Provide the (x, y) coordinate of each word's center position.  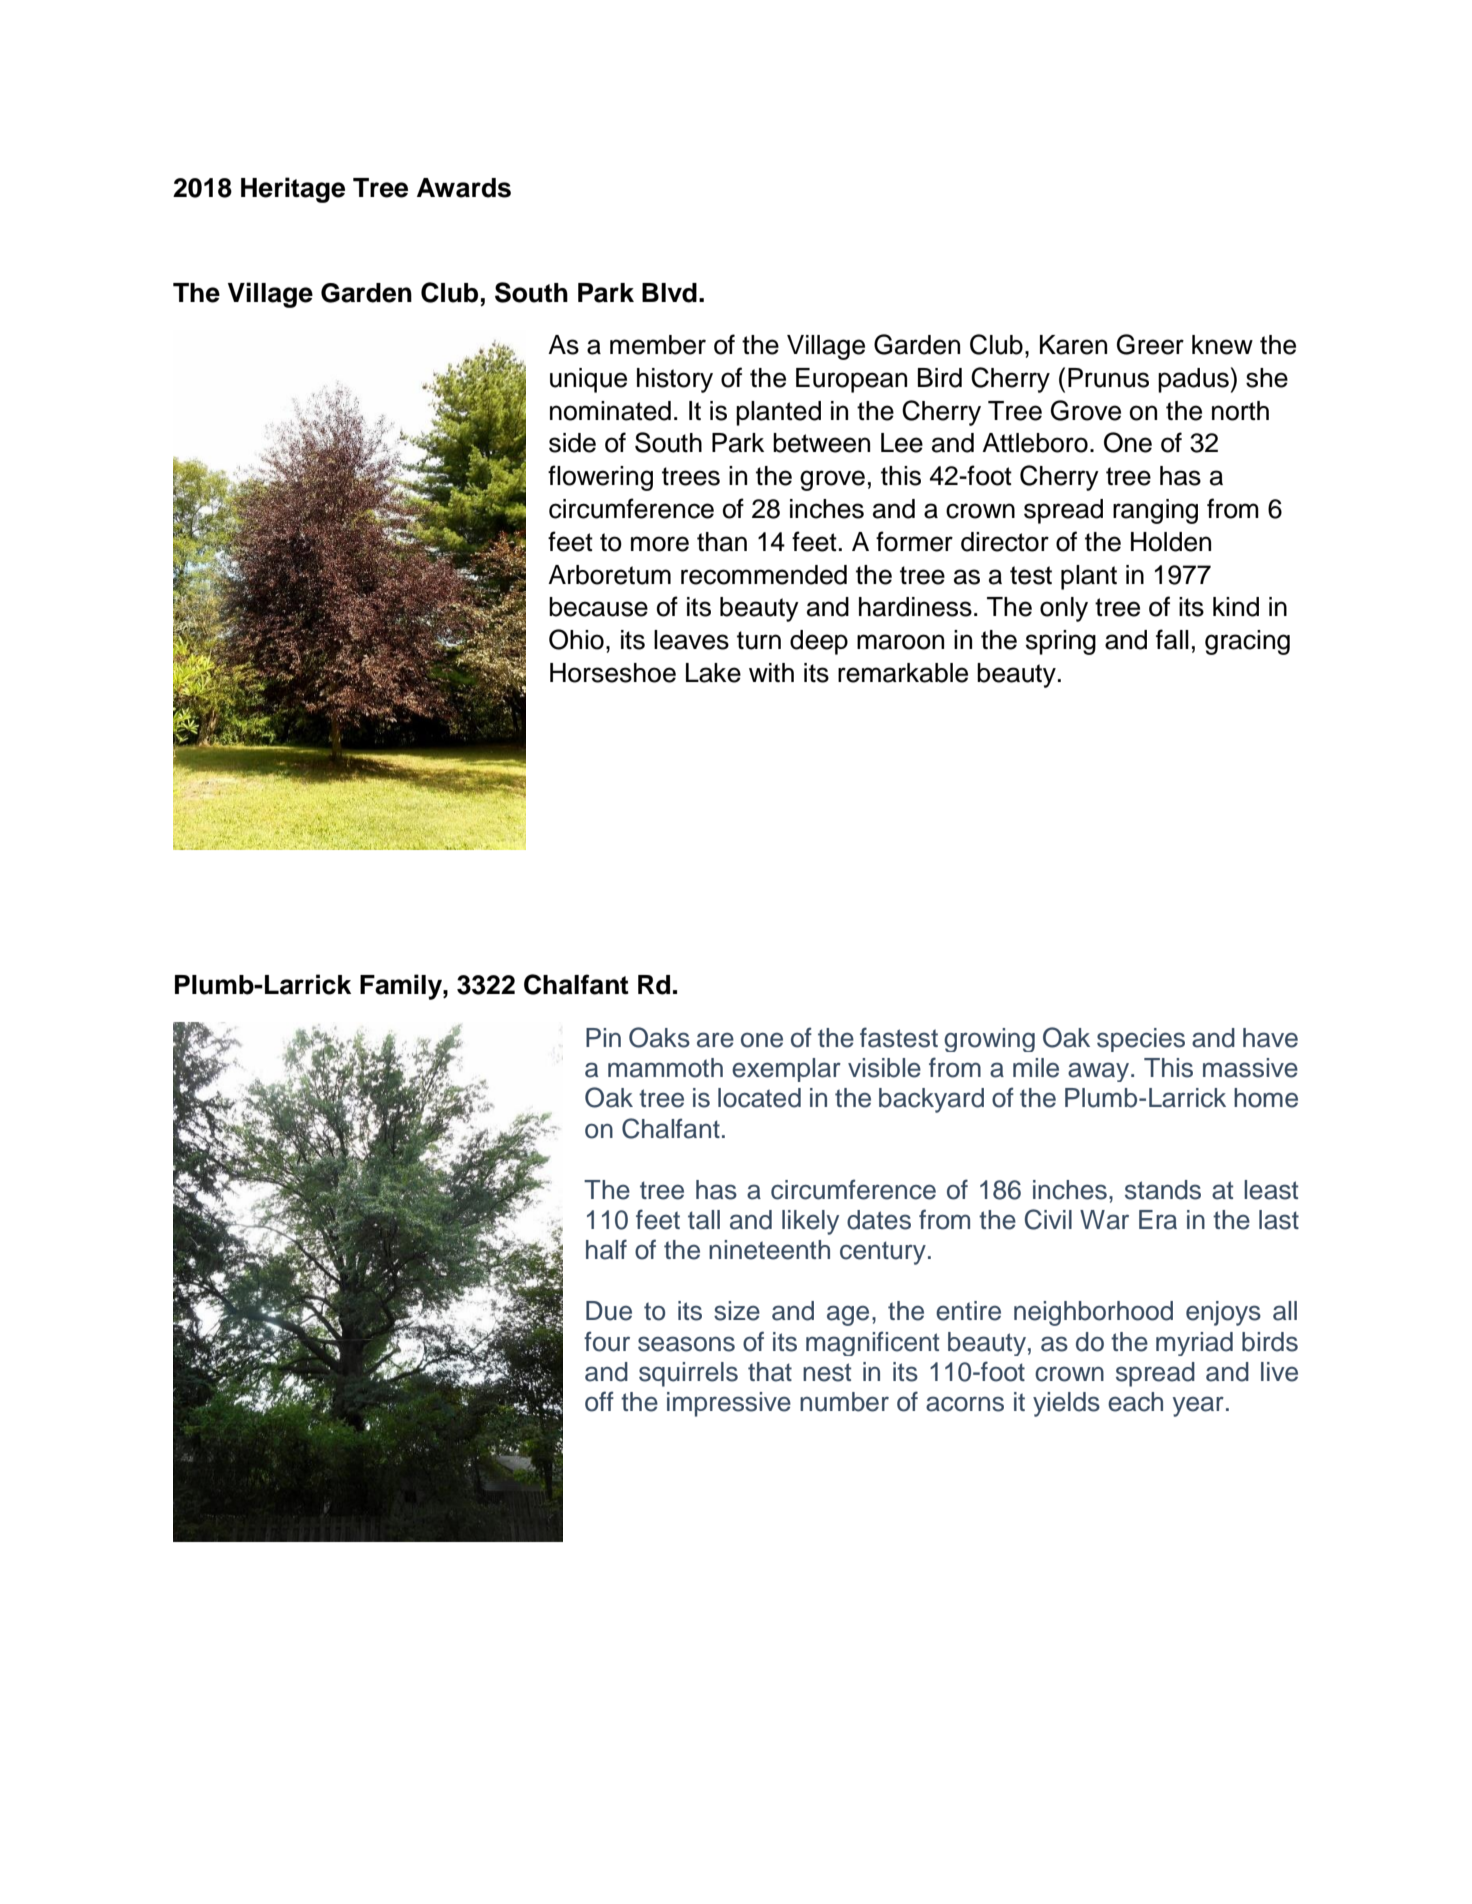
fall (1172, 639)
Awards (464, 188)
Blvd (669, 293)
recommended (764, 575)
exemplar (786, 1070)
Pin (603, 1037)
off (599, 1401)
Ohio (576, 639)
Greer (1150, 344)
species (1141, 1040)
